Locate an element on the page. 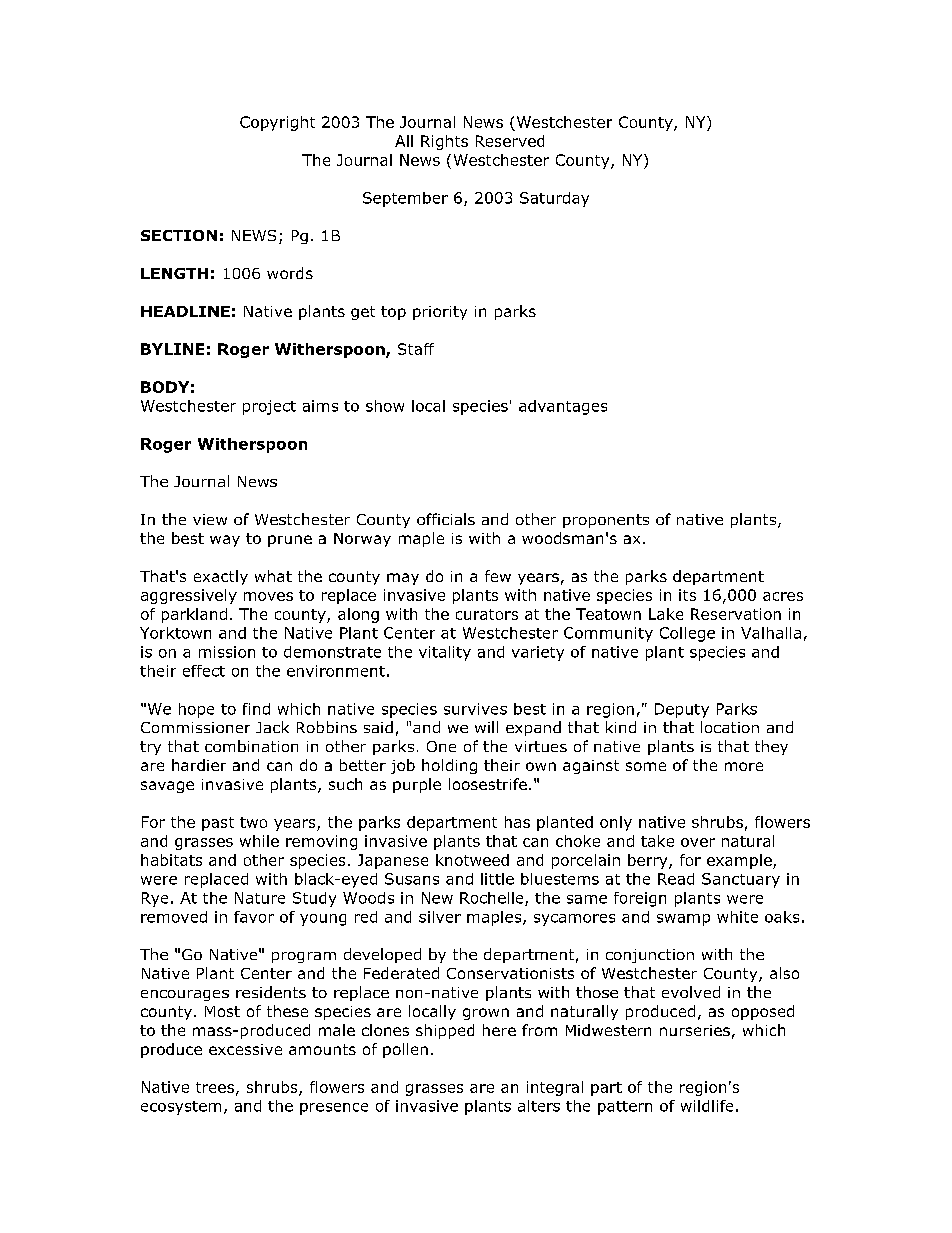 This page has height=1233, width=952. Rights is located at coordinates (444, 142).
